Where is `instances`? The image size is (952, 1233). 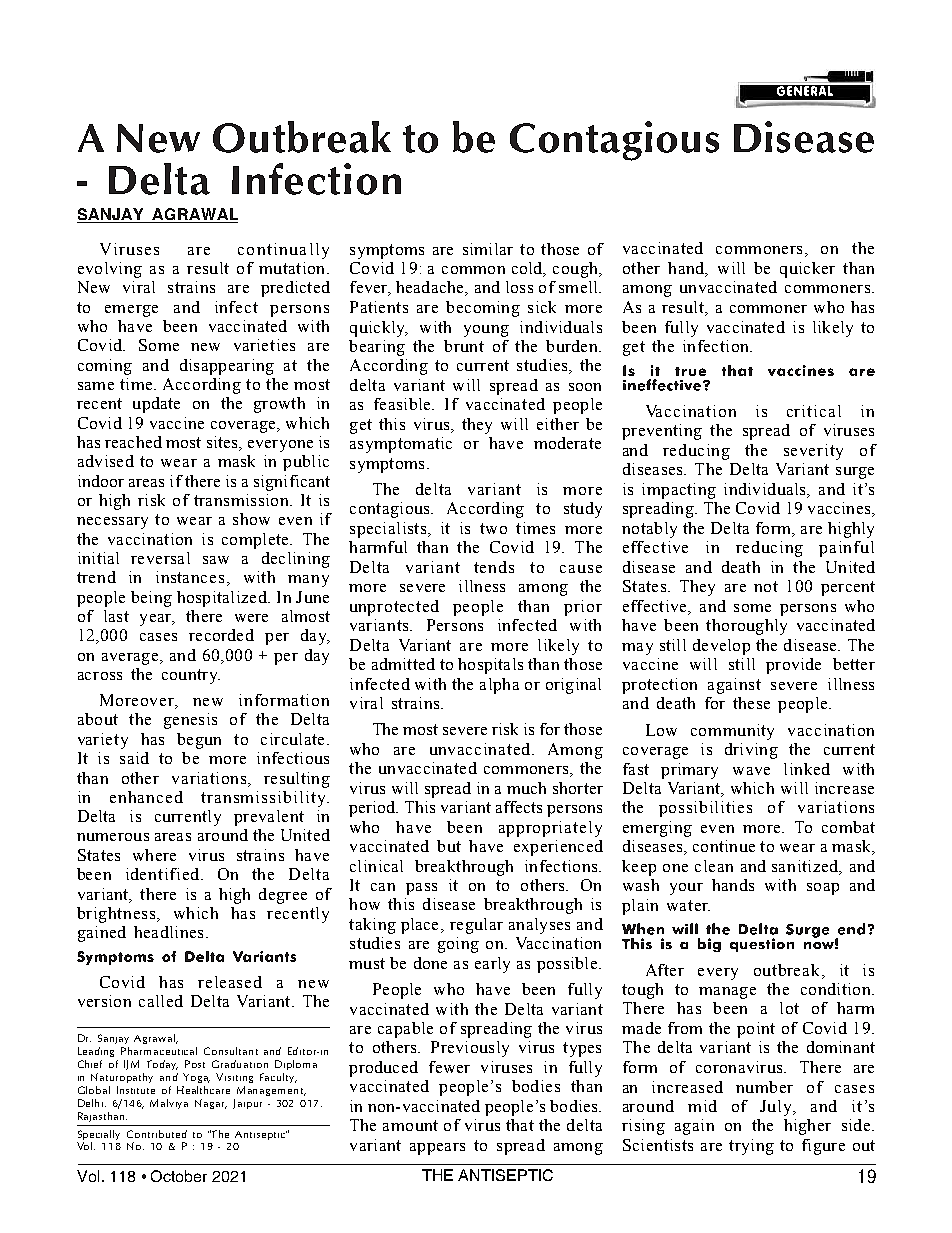 instances is located at coordinates (190, 577).
